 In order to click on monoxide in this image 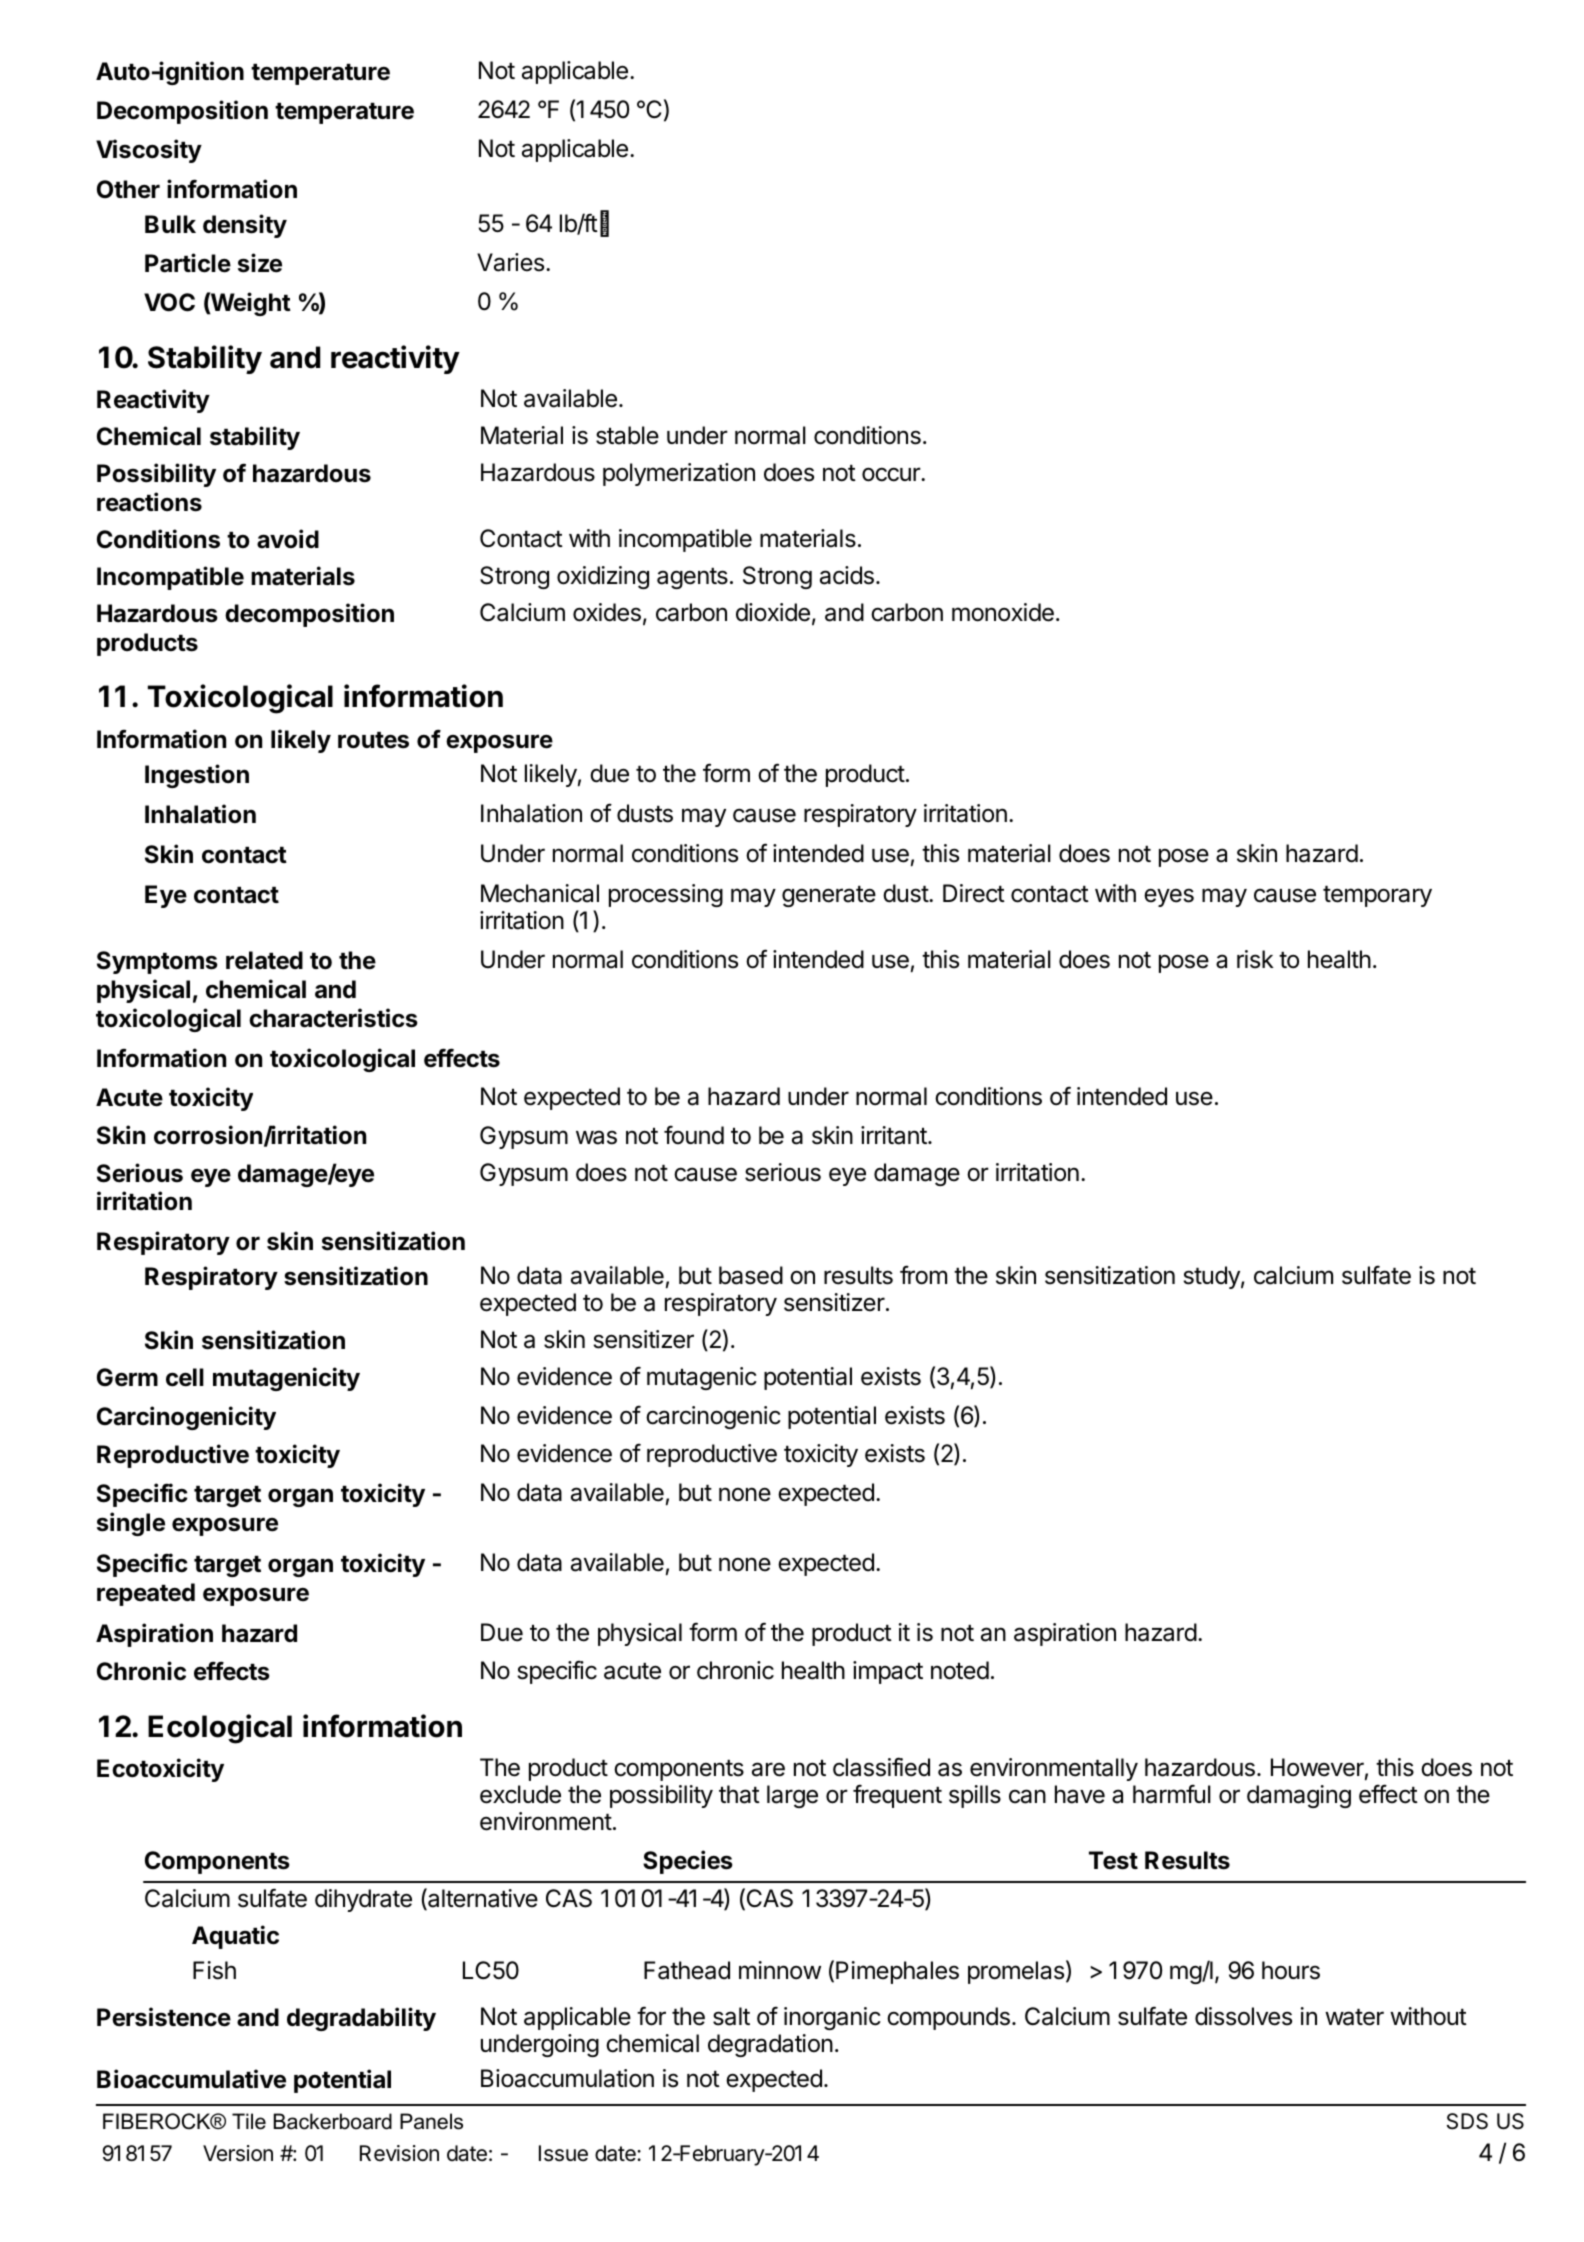, I will do `click(1003, 612)`.
